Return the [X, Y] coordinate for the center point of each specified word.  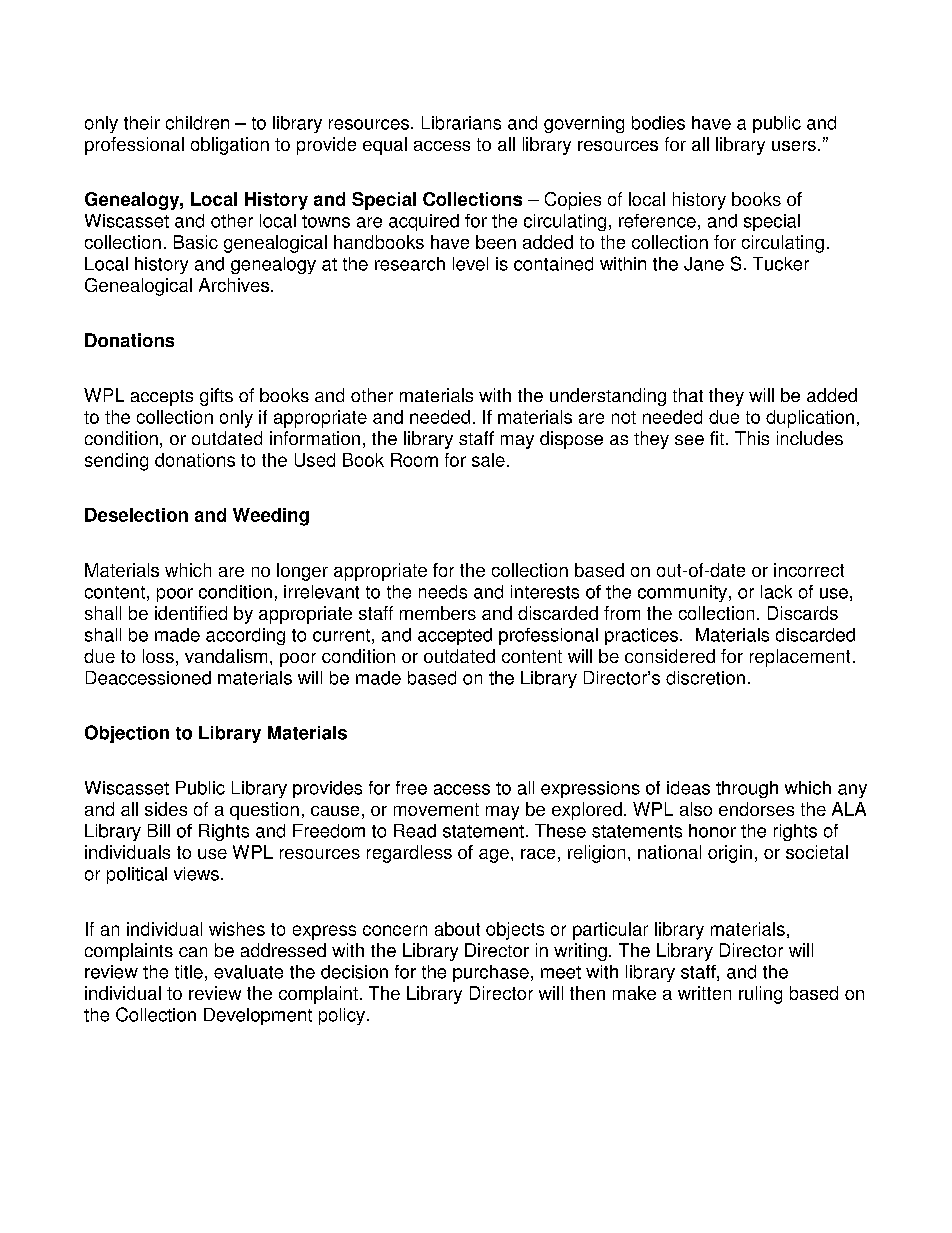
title [189, 972]
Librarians [461, 123]
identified [191, 613]
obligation [230, 146]
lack [776, 592]
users [794, 146]
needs [443, 592]
